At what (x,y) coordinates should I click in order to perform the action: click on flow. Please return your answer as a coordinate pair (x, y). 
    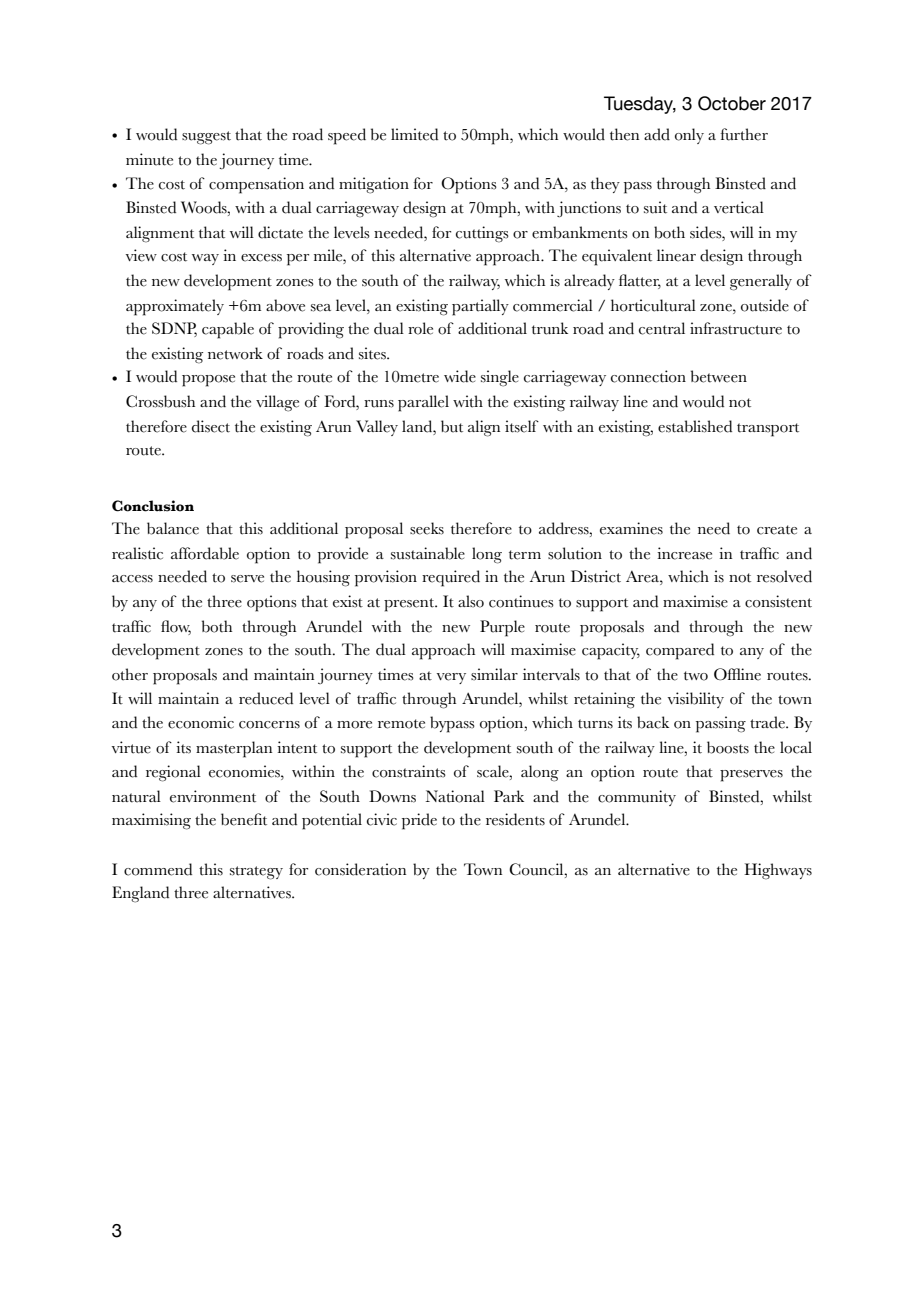
    Looking at the image, I should click on (176, 627).
